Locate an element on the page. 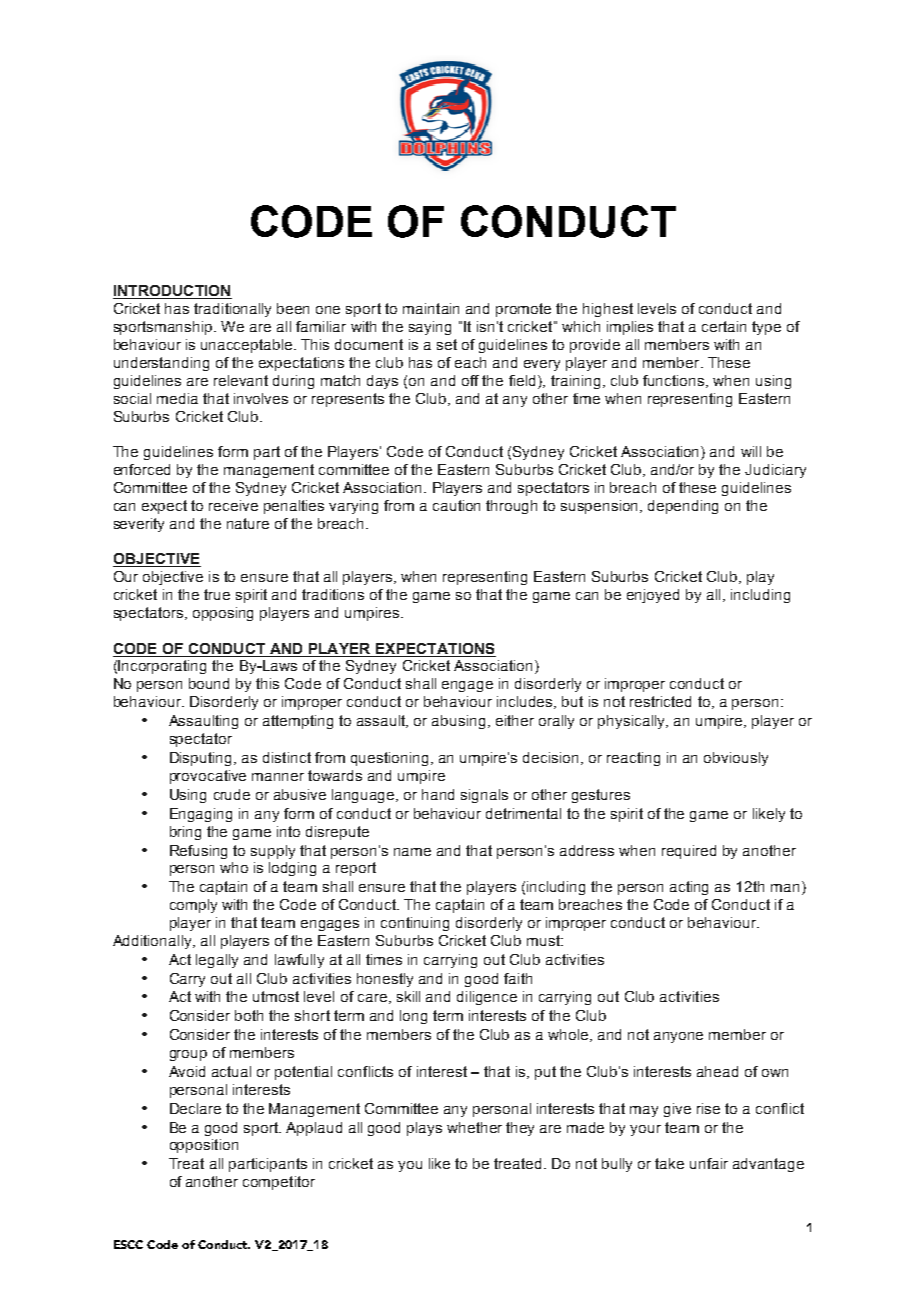 This page has height=1308, width=924. traditionally is located at coordinates (232, 310).
